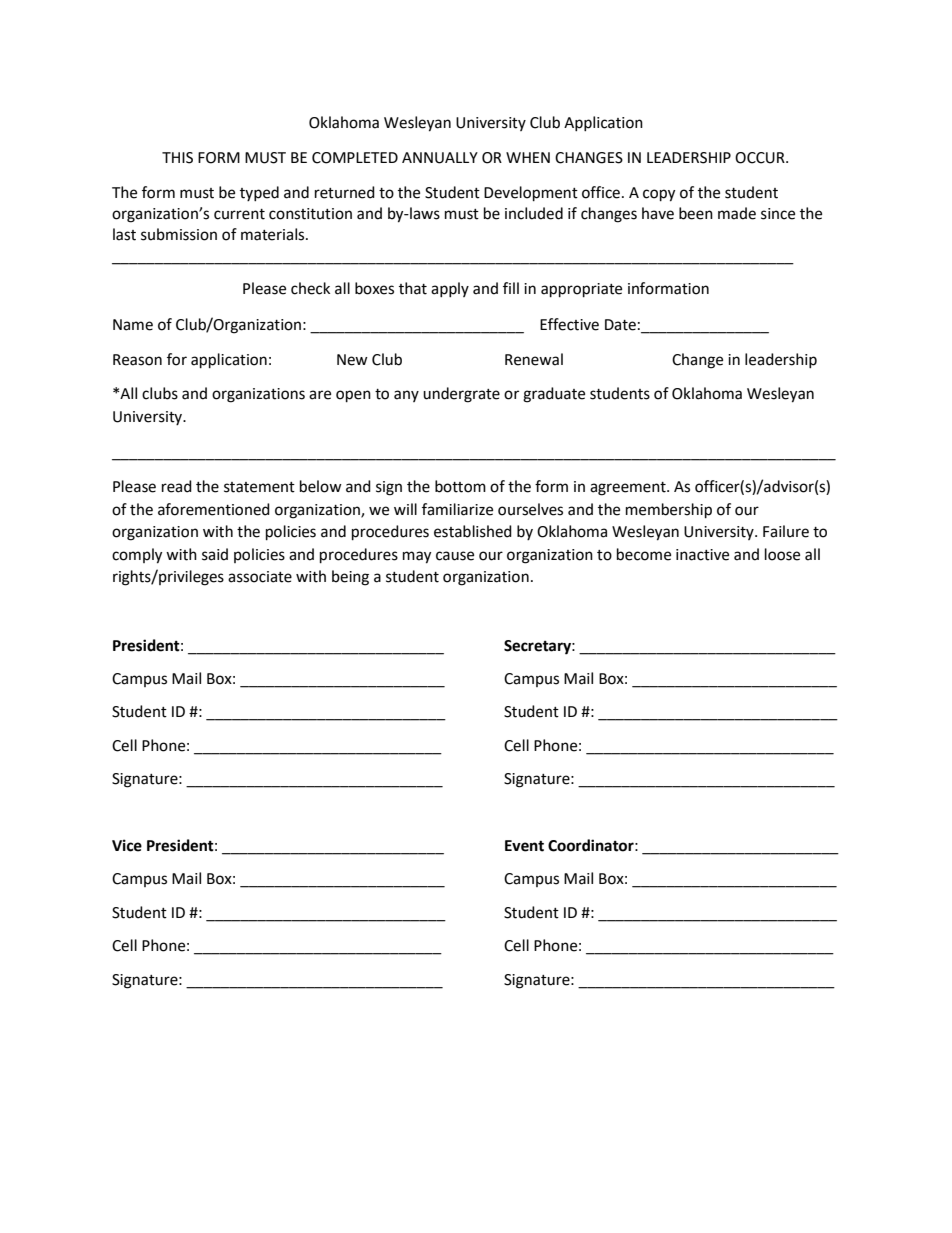 The width and height of the page is (952, 1233). Describe the element at coordinates (534, 359) in the page. I see `Renewal` at that location.
